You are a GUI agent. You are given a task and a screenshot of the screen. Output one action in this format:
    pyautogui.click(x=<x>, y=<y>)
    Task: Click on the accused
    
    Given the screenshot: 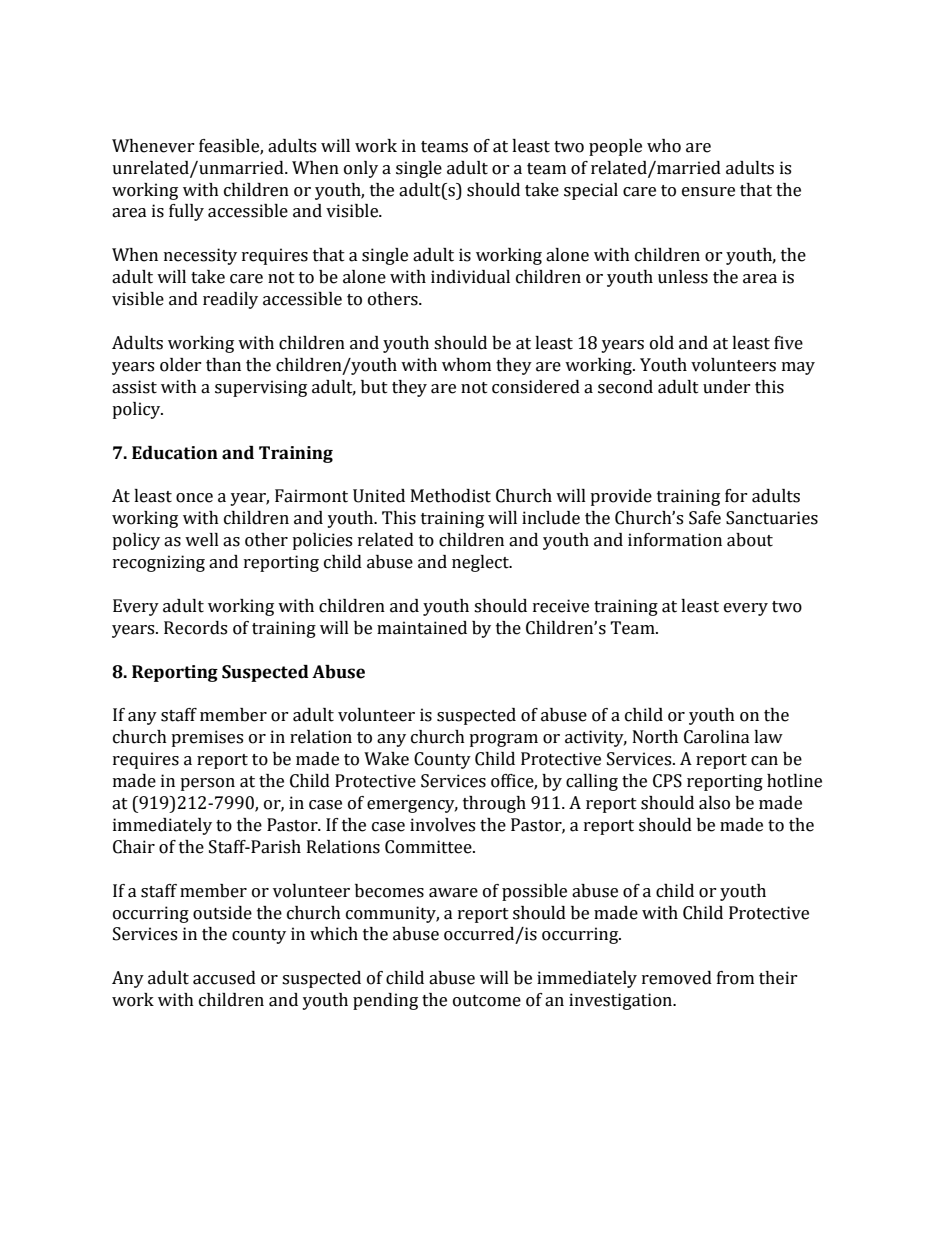 What is the action you would take?
    pyautogui.click(x=224, y=978)
